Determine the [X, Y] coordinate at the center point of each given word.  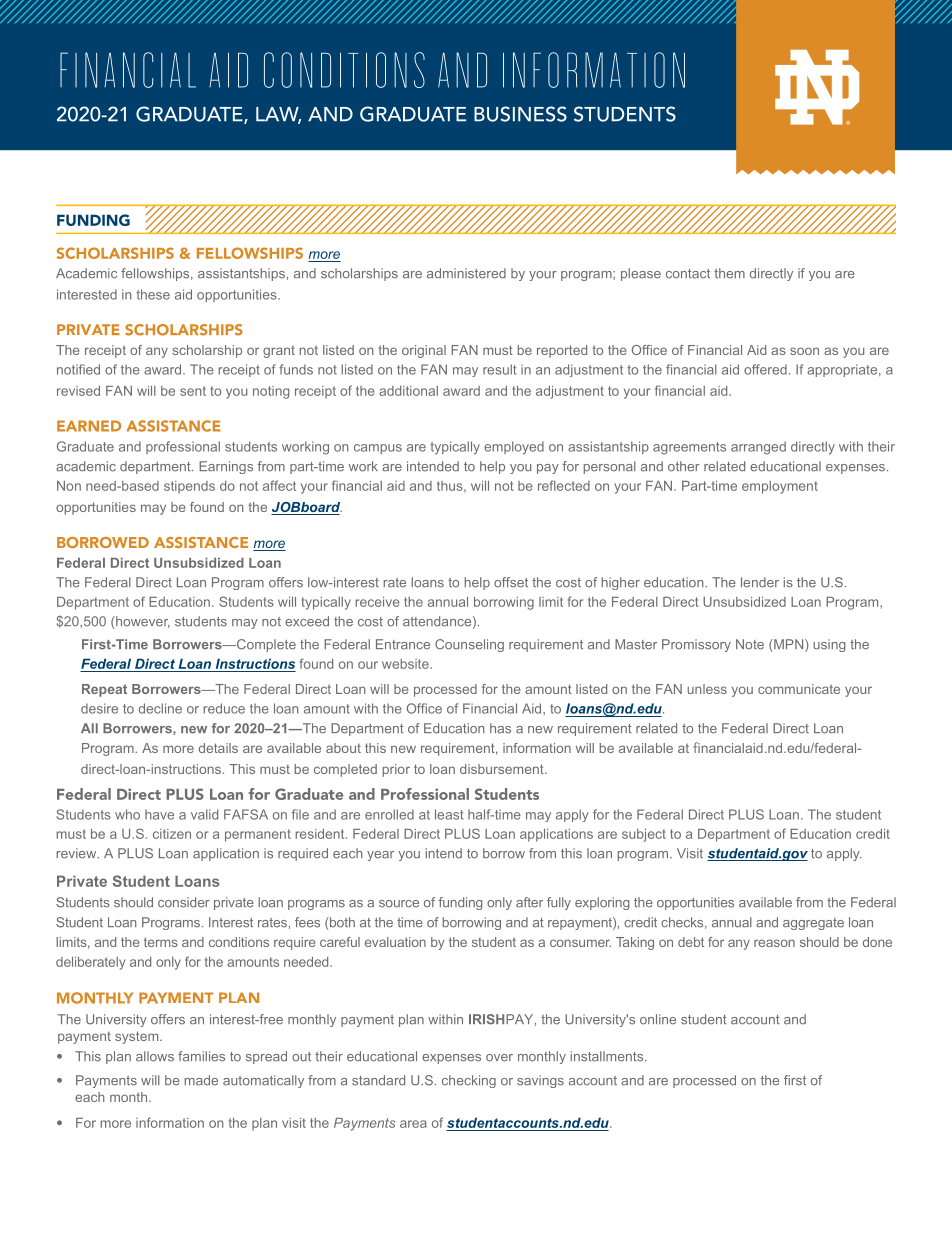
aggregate [813, 924]
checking [469, 1081]
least [449, 814]
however [142, 622]
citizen [172, 834]
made [201, 1080]
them [729, 273]
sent [193, 391]
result [499, 369]
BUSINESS [520, 114]
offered [765, 369]
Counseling [469, 645]
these [153, 294]
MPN [789, 645]
